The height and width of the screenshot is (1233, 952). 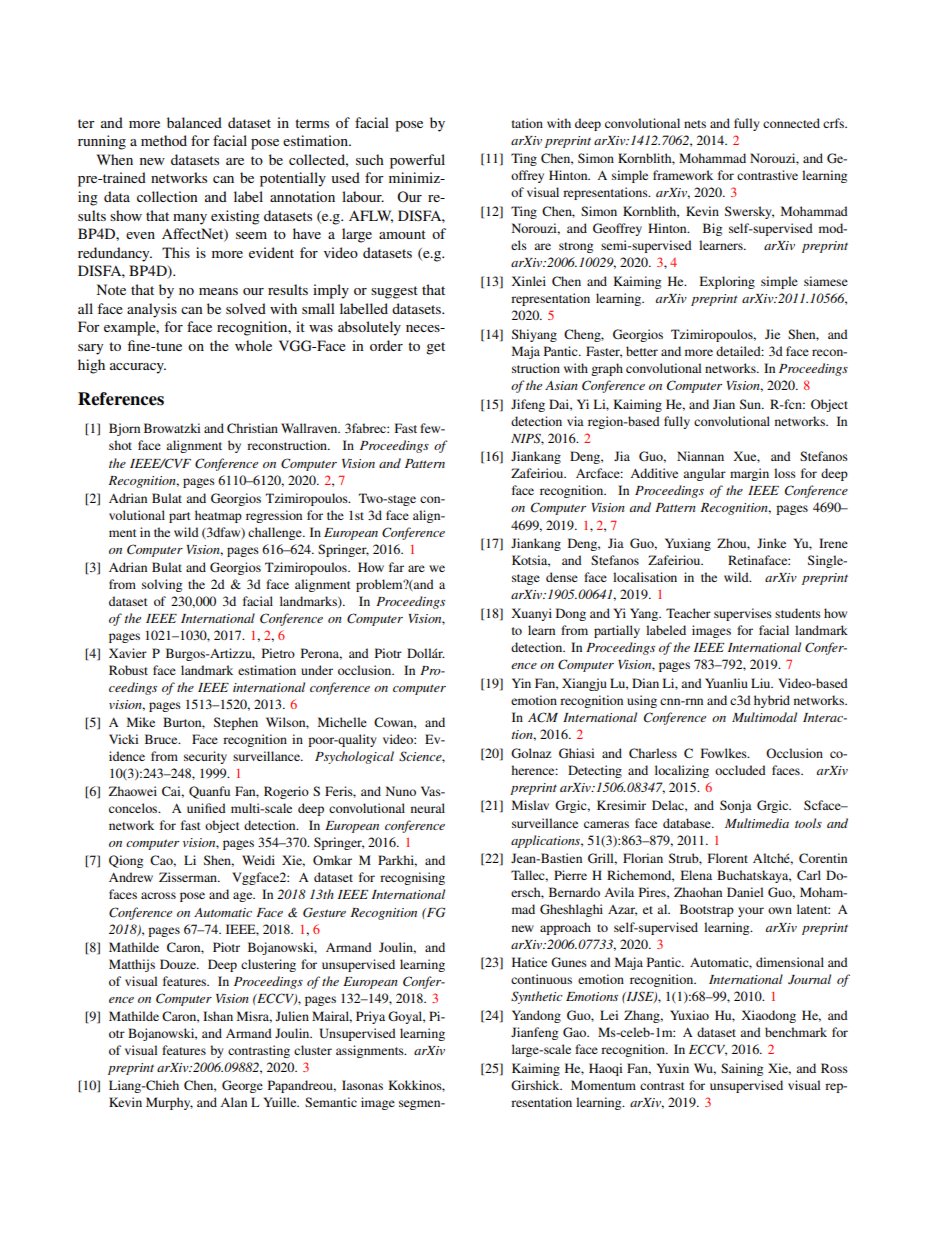 What do you see at coordinates (164, 140) in the screenshot?
I see `method` at bounding box center [164, 140].
